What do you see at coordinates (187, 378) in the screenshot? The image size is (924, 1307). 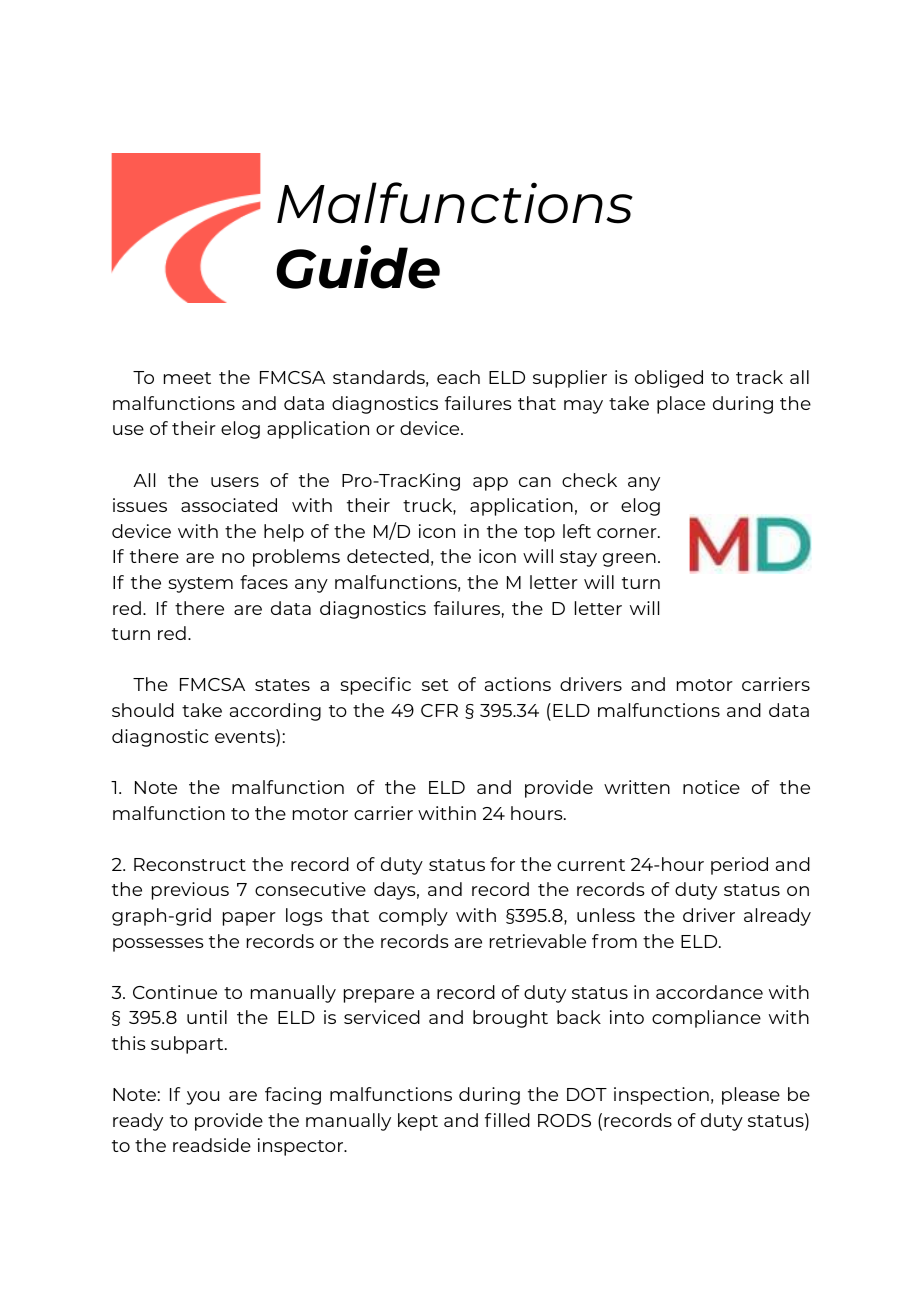 I see `meet` at bounding box center [187, 378].
